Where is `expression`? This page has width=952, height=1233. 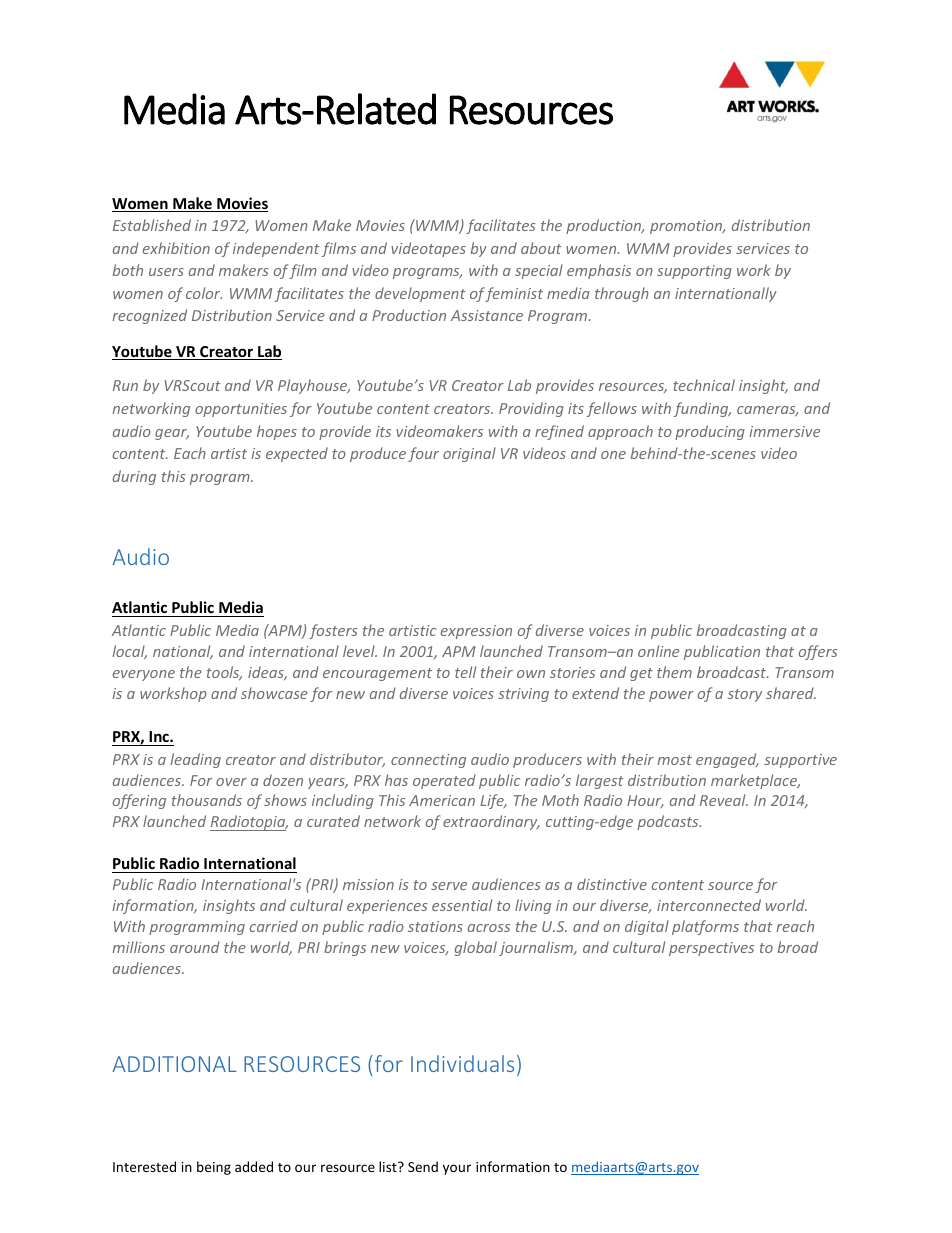 expression is located at coordinates (476, 632).
